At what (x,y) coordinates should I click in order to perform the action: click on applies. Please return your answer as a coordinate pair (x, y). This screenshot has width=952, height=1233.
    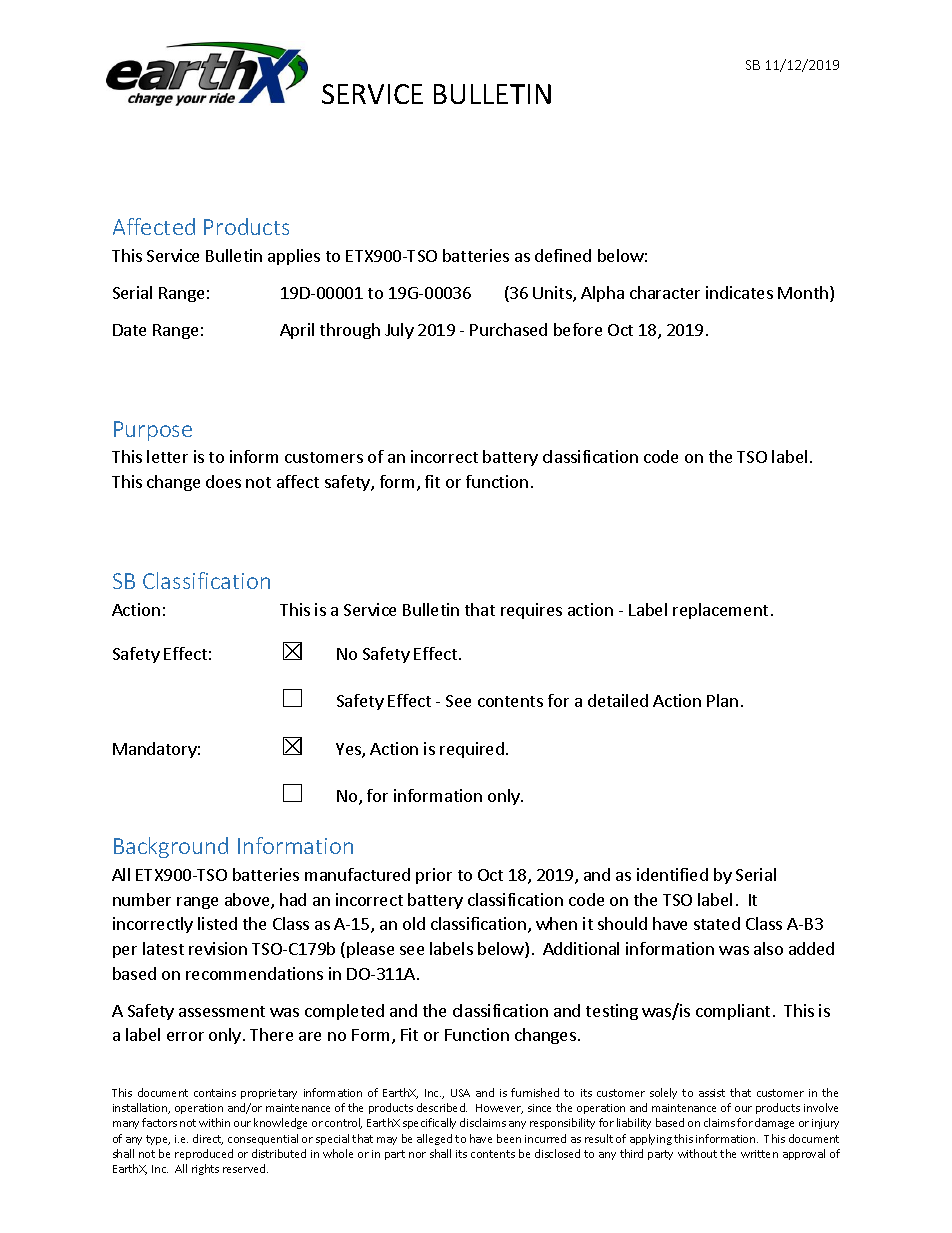
    Looking at the image, I should click on (294, 257).
